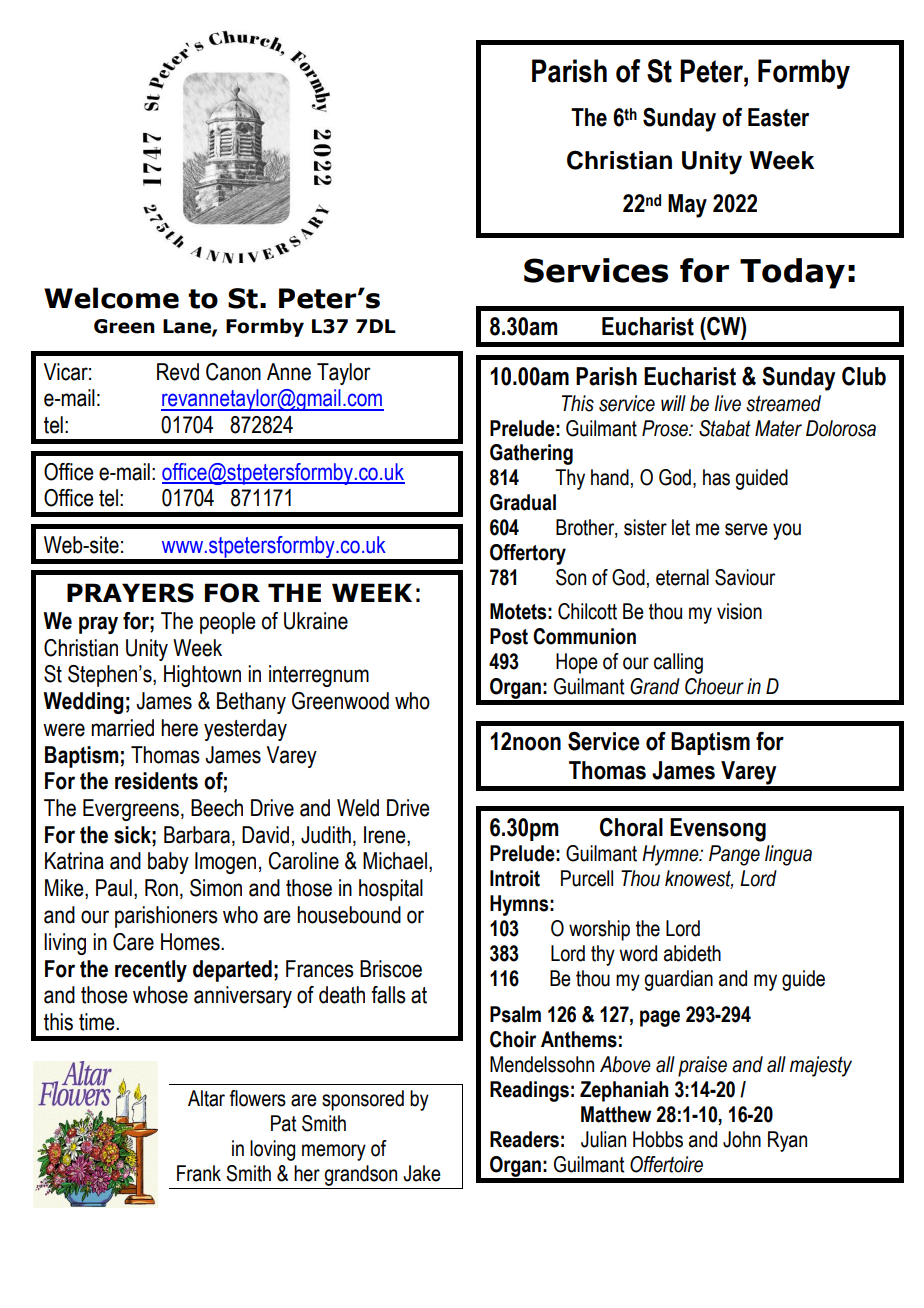 This screenshot has width=924, height=1308. What do you see at coordinates (228, 623) in the screenshot?
I see `people` at bounding box center [228, 623].
